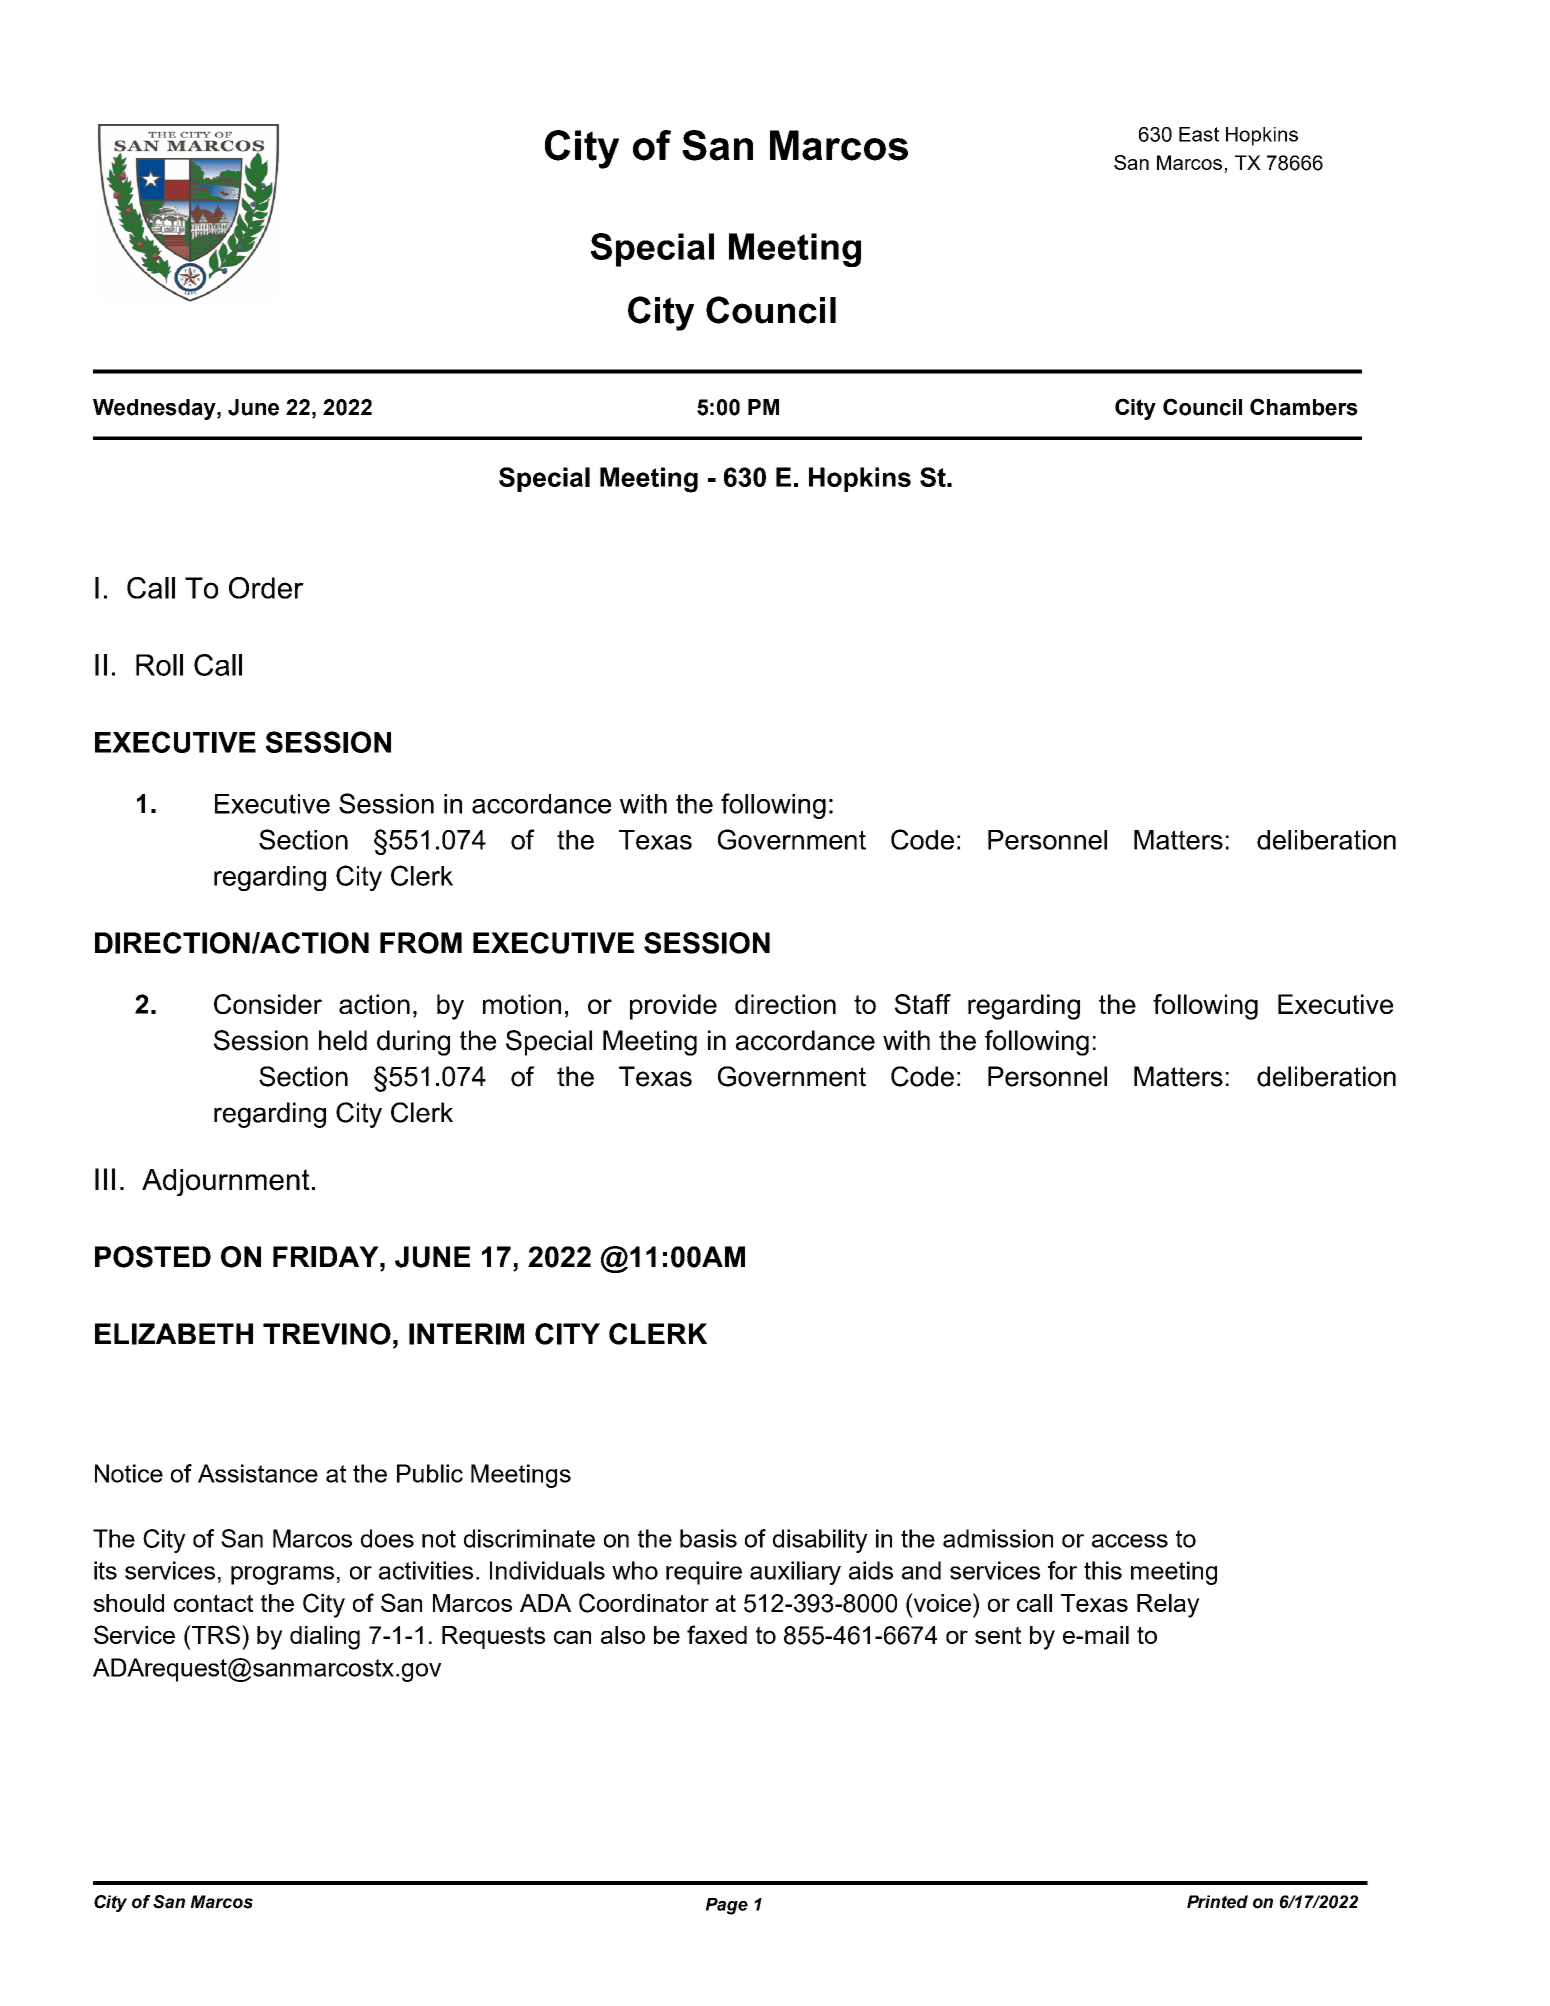  Describe the element at coordinates (266, 588) in the page. I see `Order` at that location.
